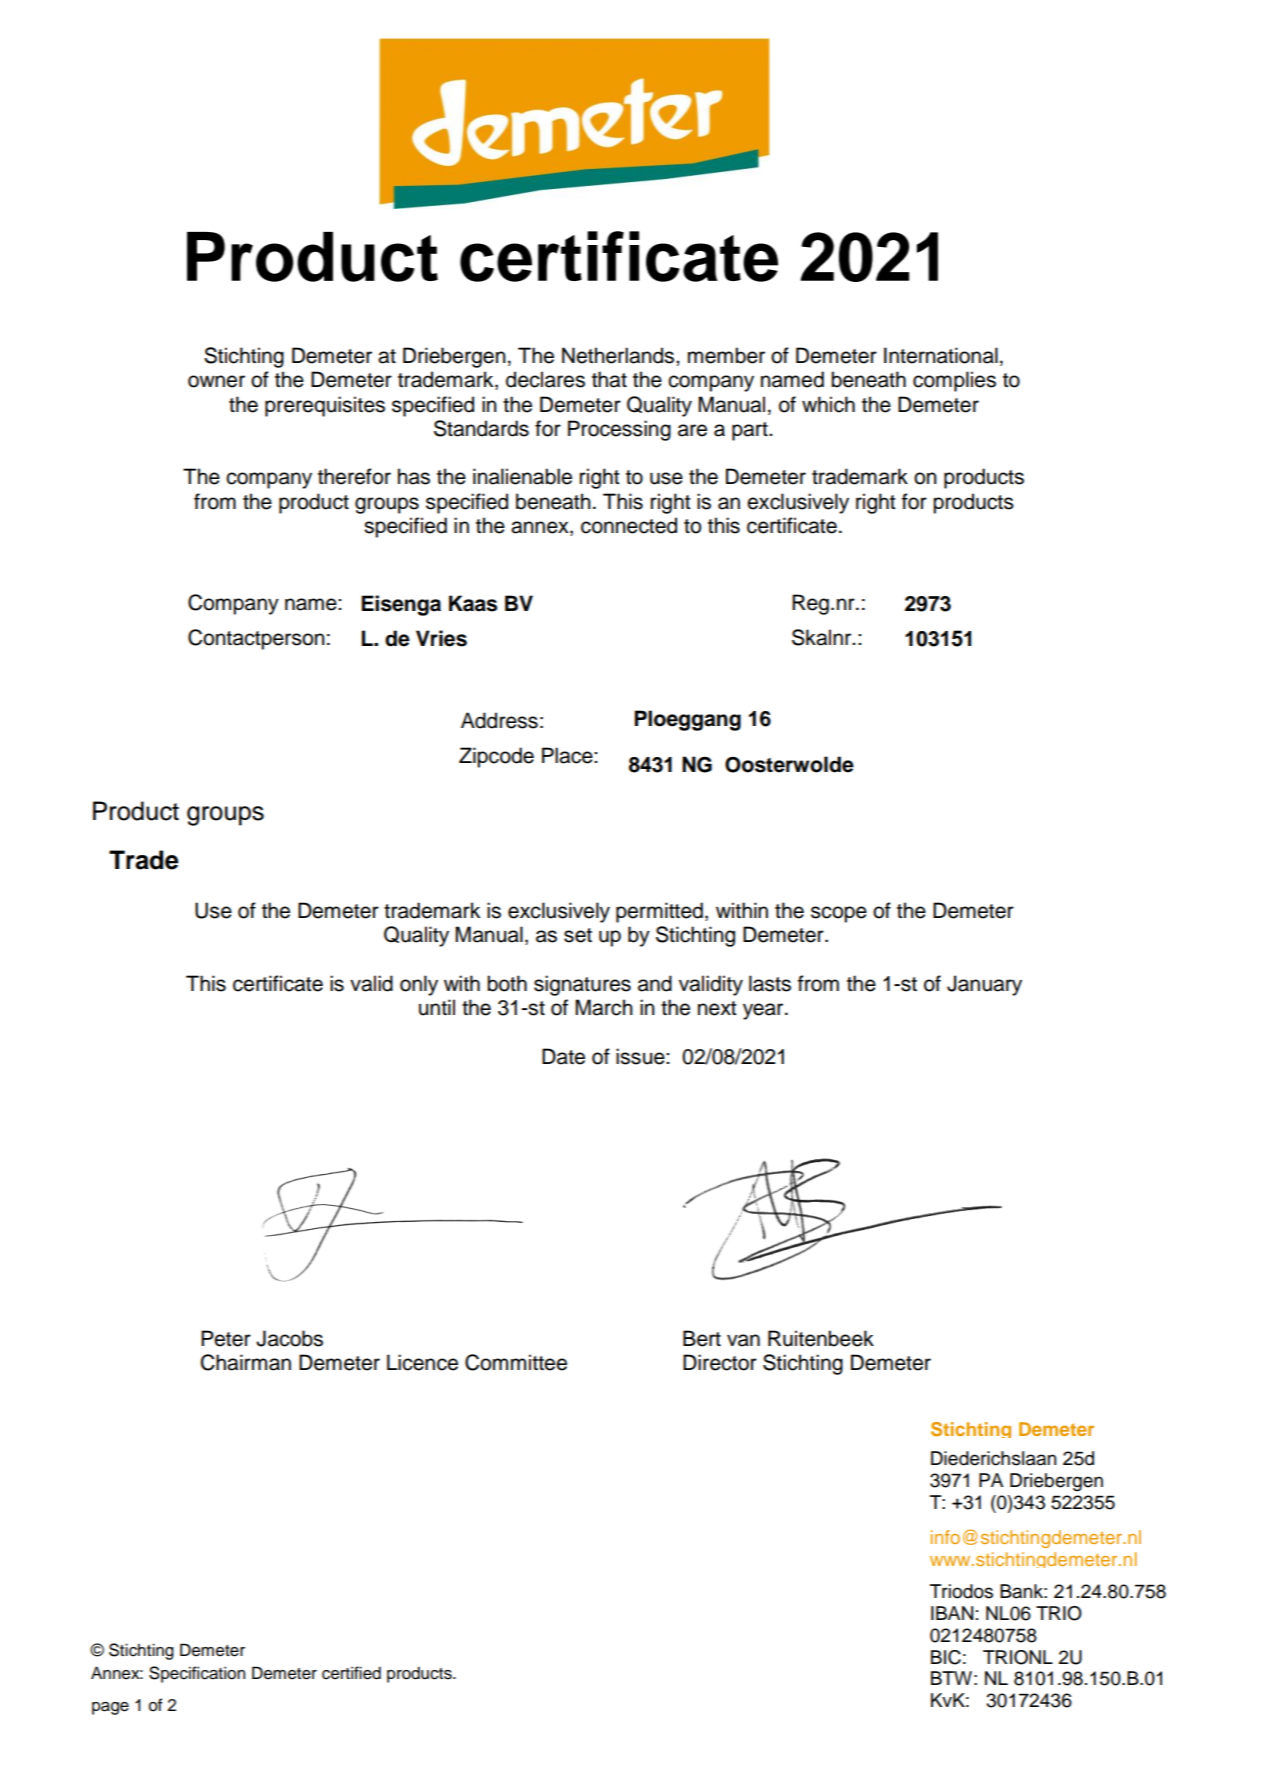 The image size is (1267, 1791). I want to click on Date, so click(563, 1056).
